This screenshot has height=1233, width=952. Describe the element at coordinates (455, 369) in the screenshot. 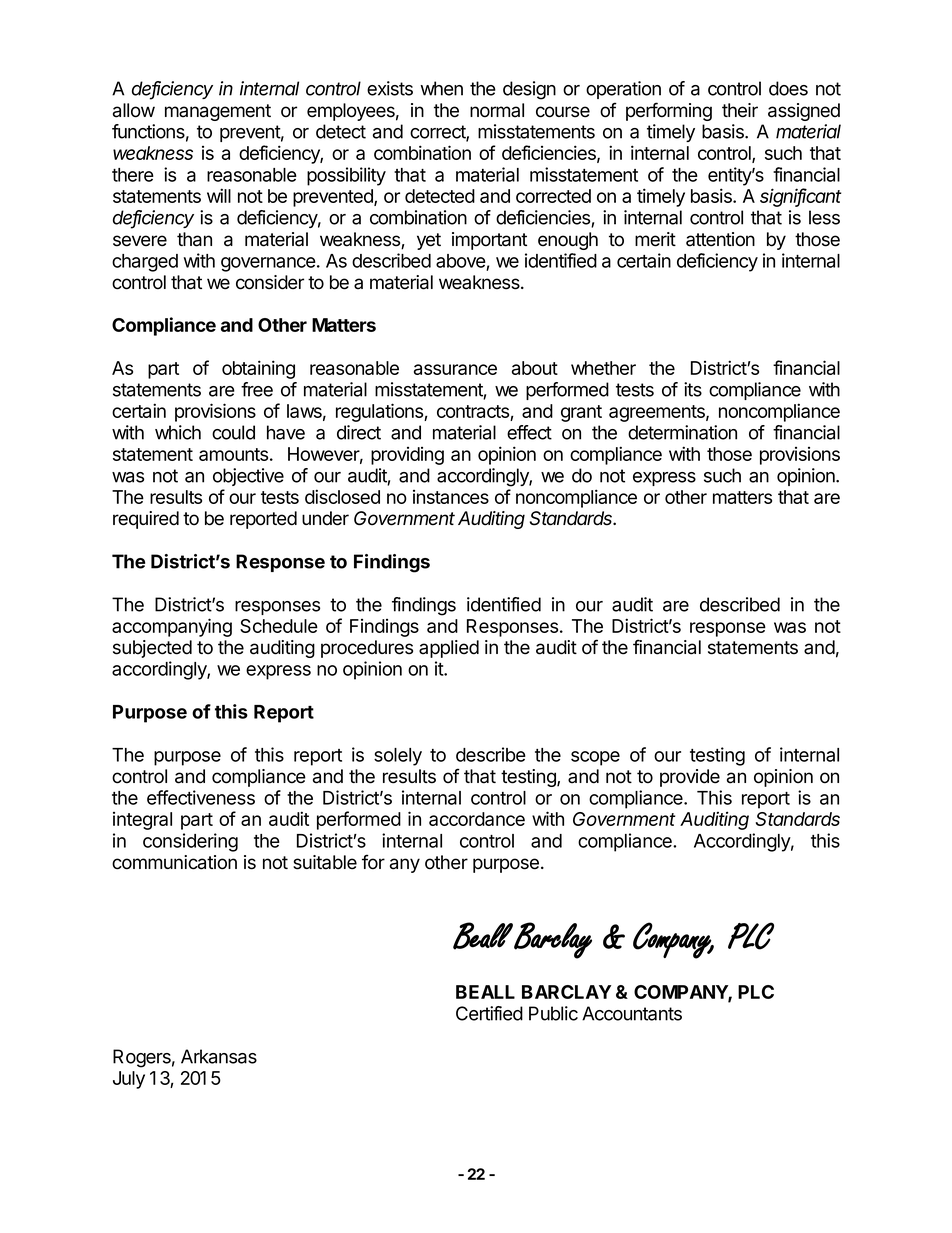

I see `assurance` at that location.
